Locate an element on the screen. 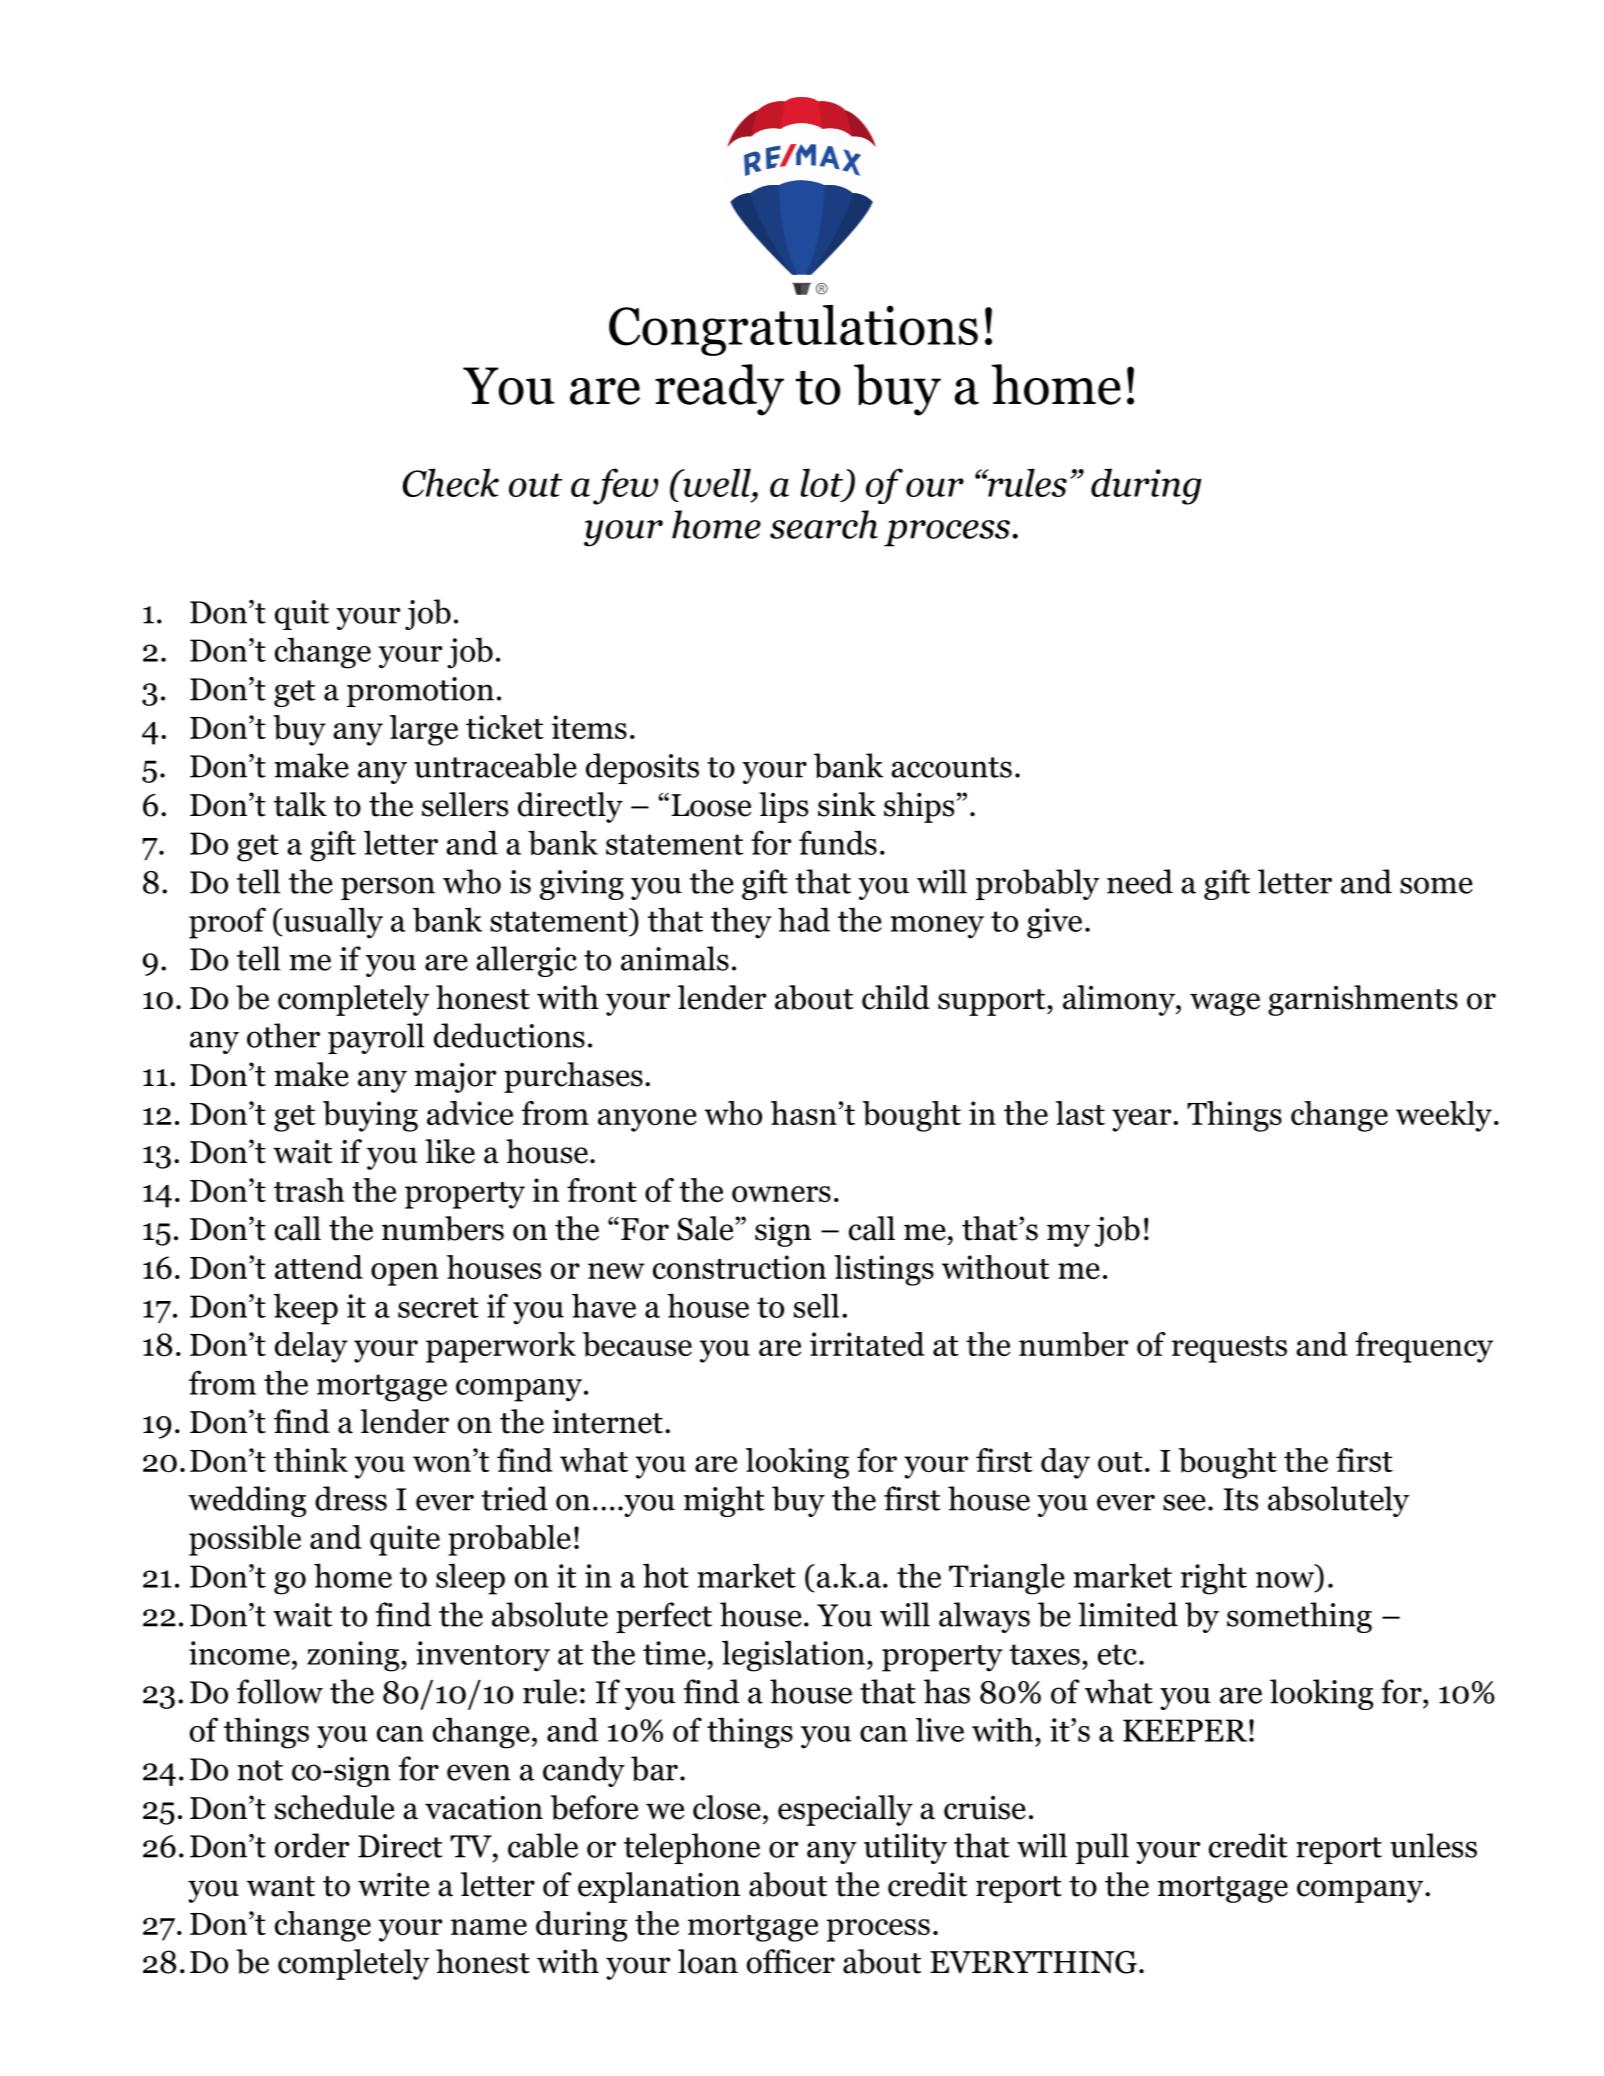 Image resolution: width=1604 pixels, height=2076 pixels. might is located at coordinates (724, 1501).
